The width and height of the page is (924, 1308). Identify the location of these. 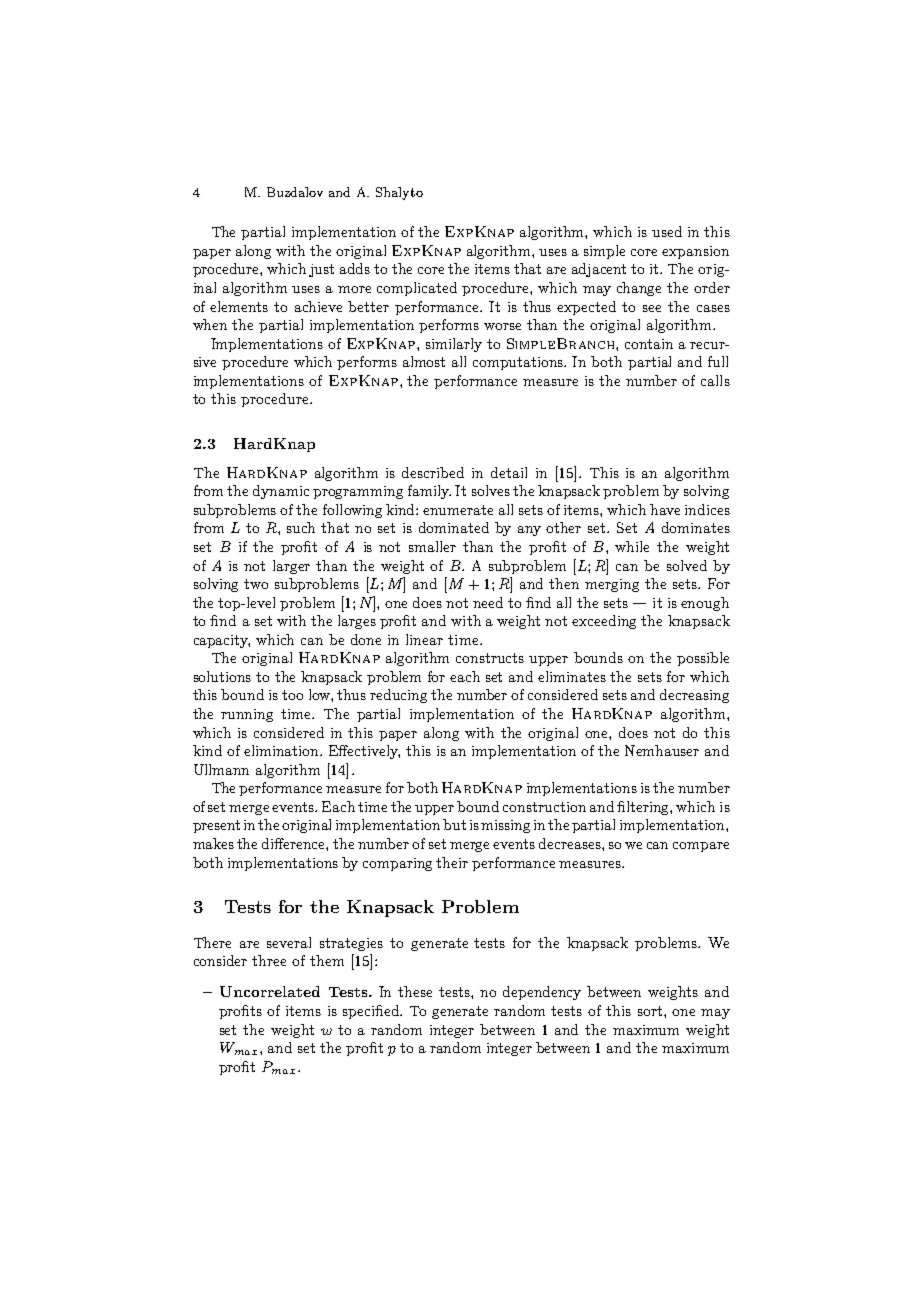
(415, 991).
